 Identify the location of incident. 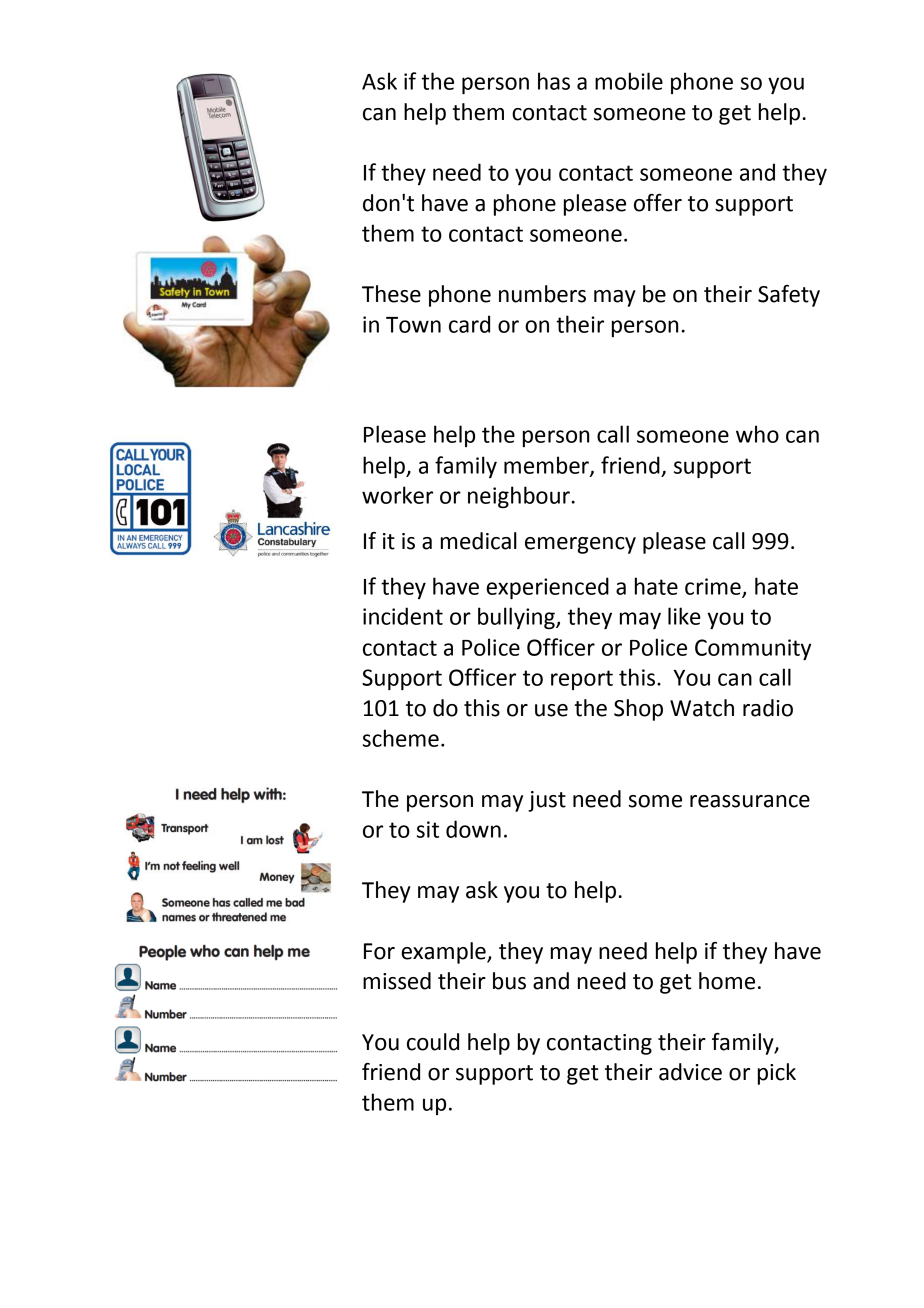
(403, 616).
